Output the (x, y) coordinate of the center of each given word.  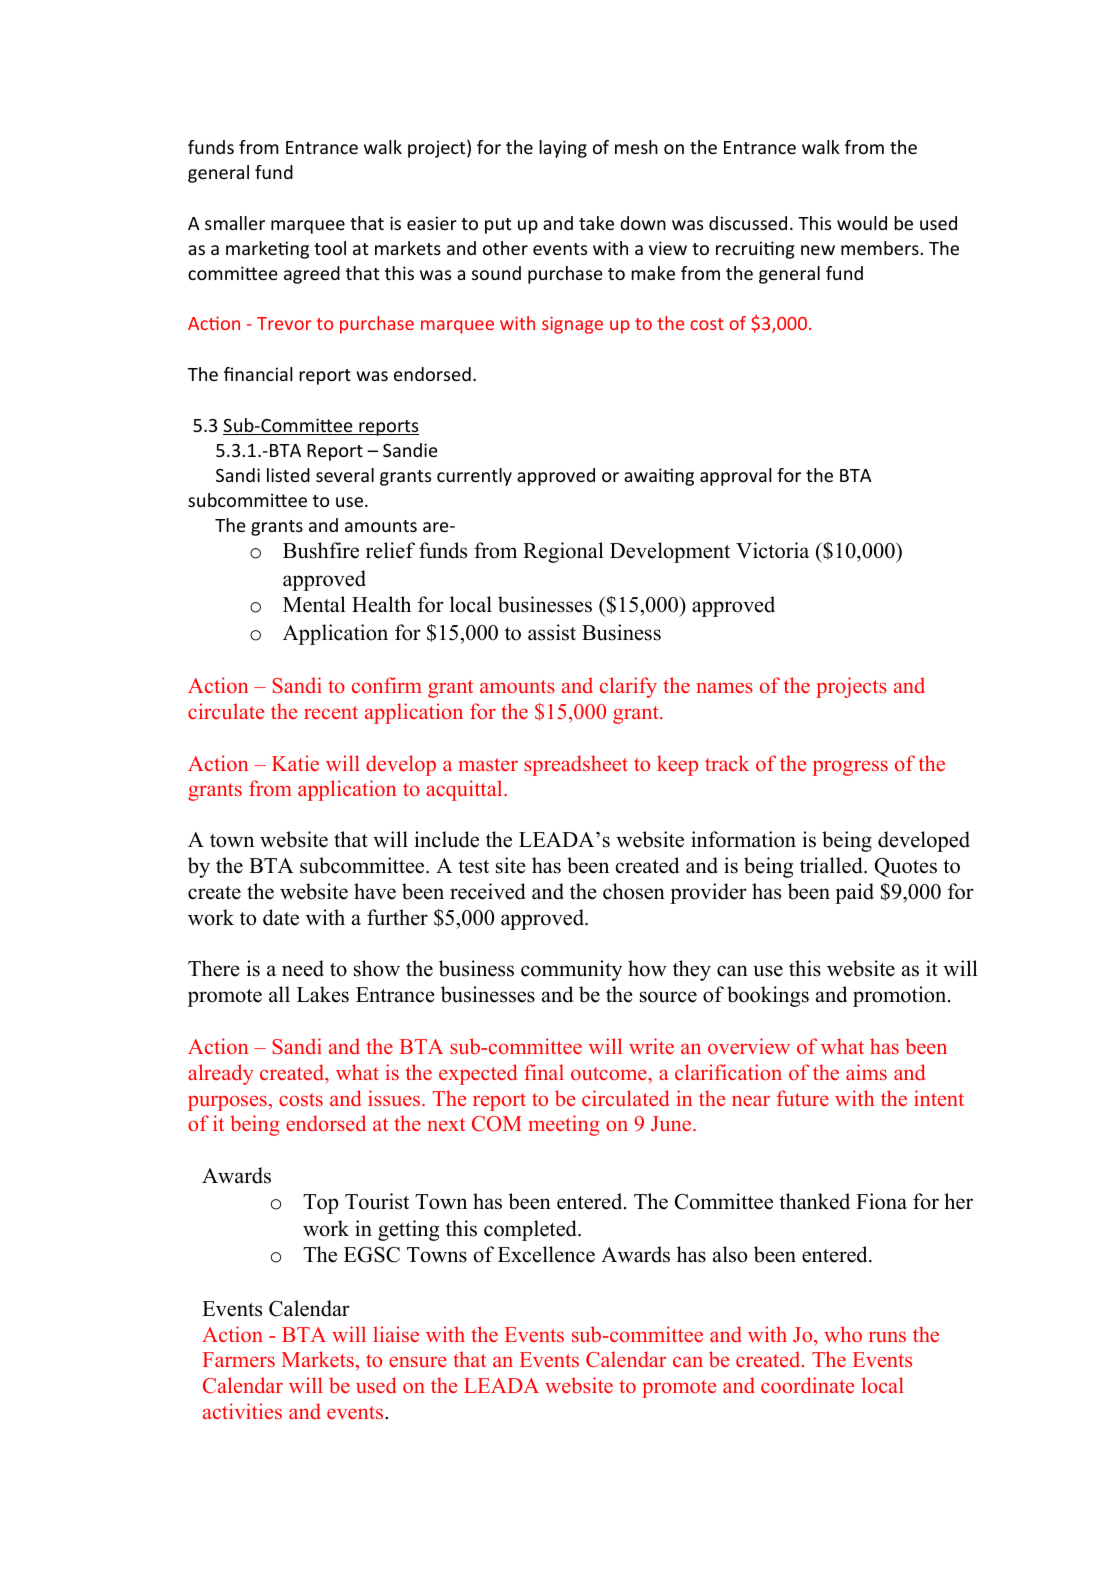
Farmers (239, 1359)
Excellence (546, 1254)
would (862, 223)
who (843, 1334)
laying (563, 149)
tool (330, 248)
